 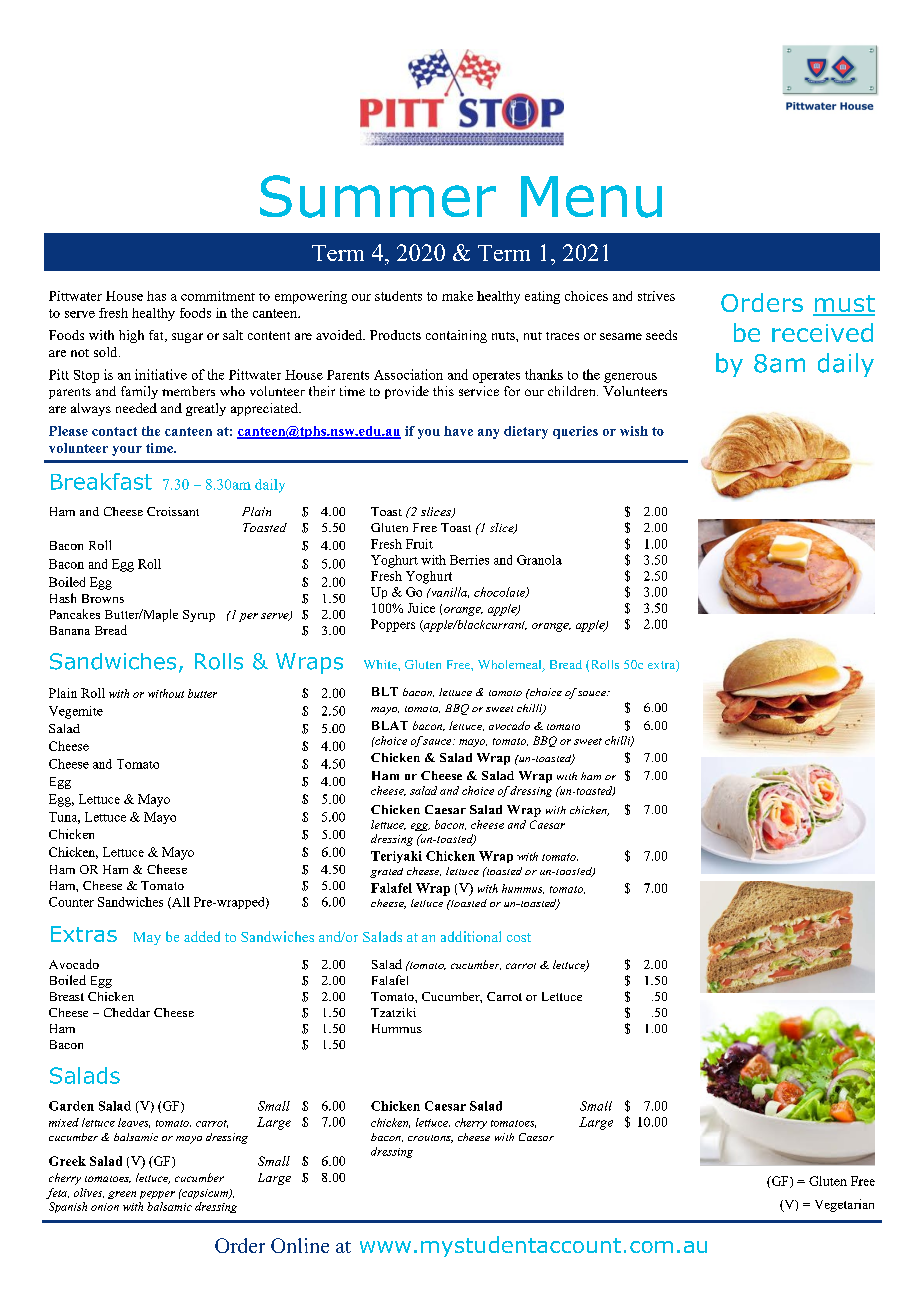 What do you see at coordinates (844, 1205) in the page?
I see `Vegetarian` at bounding box center [844, 1205].
